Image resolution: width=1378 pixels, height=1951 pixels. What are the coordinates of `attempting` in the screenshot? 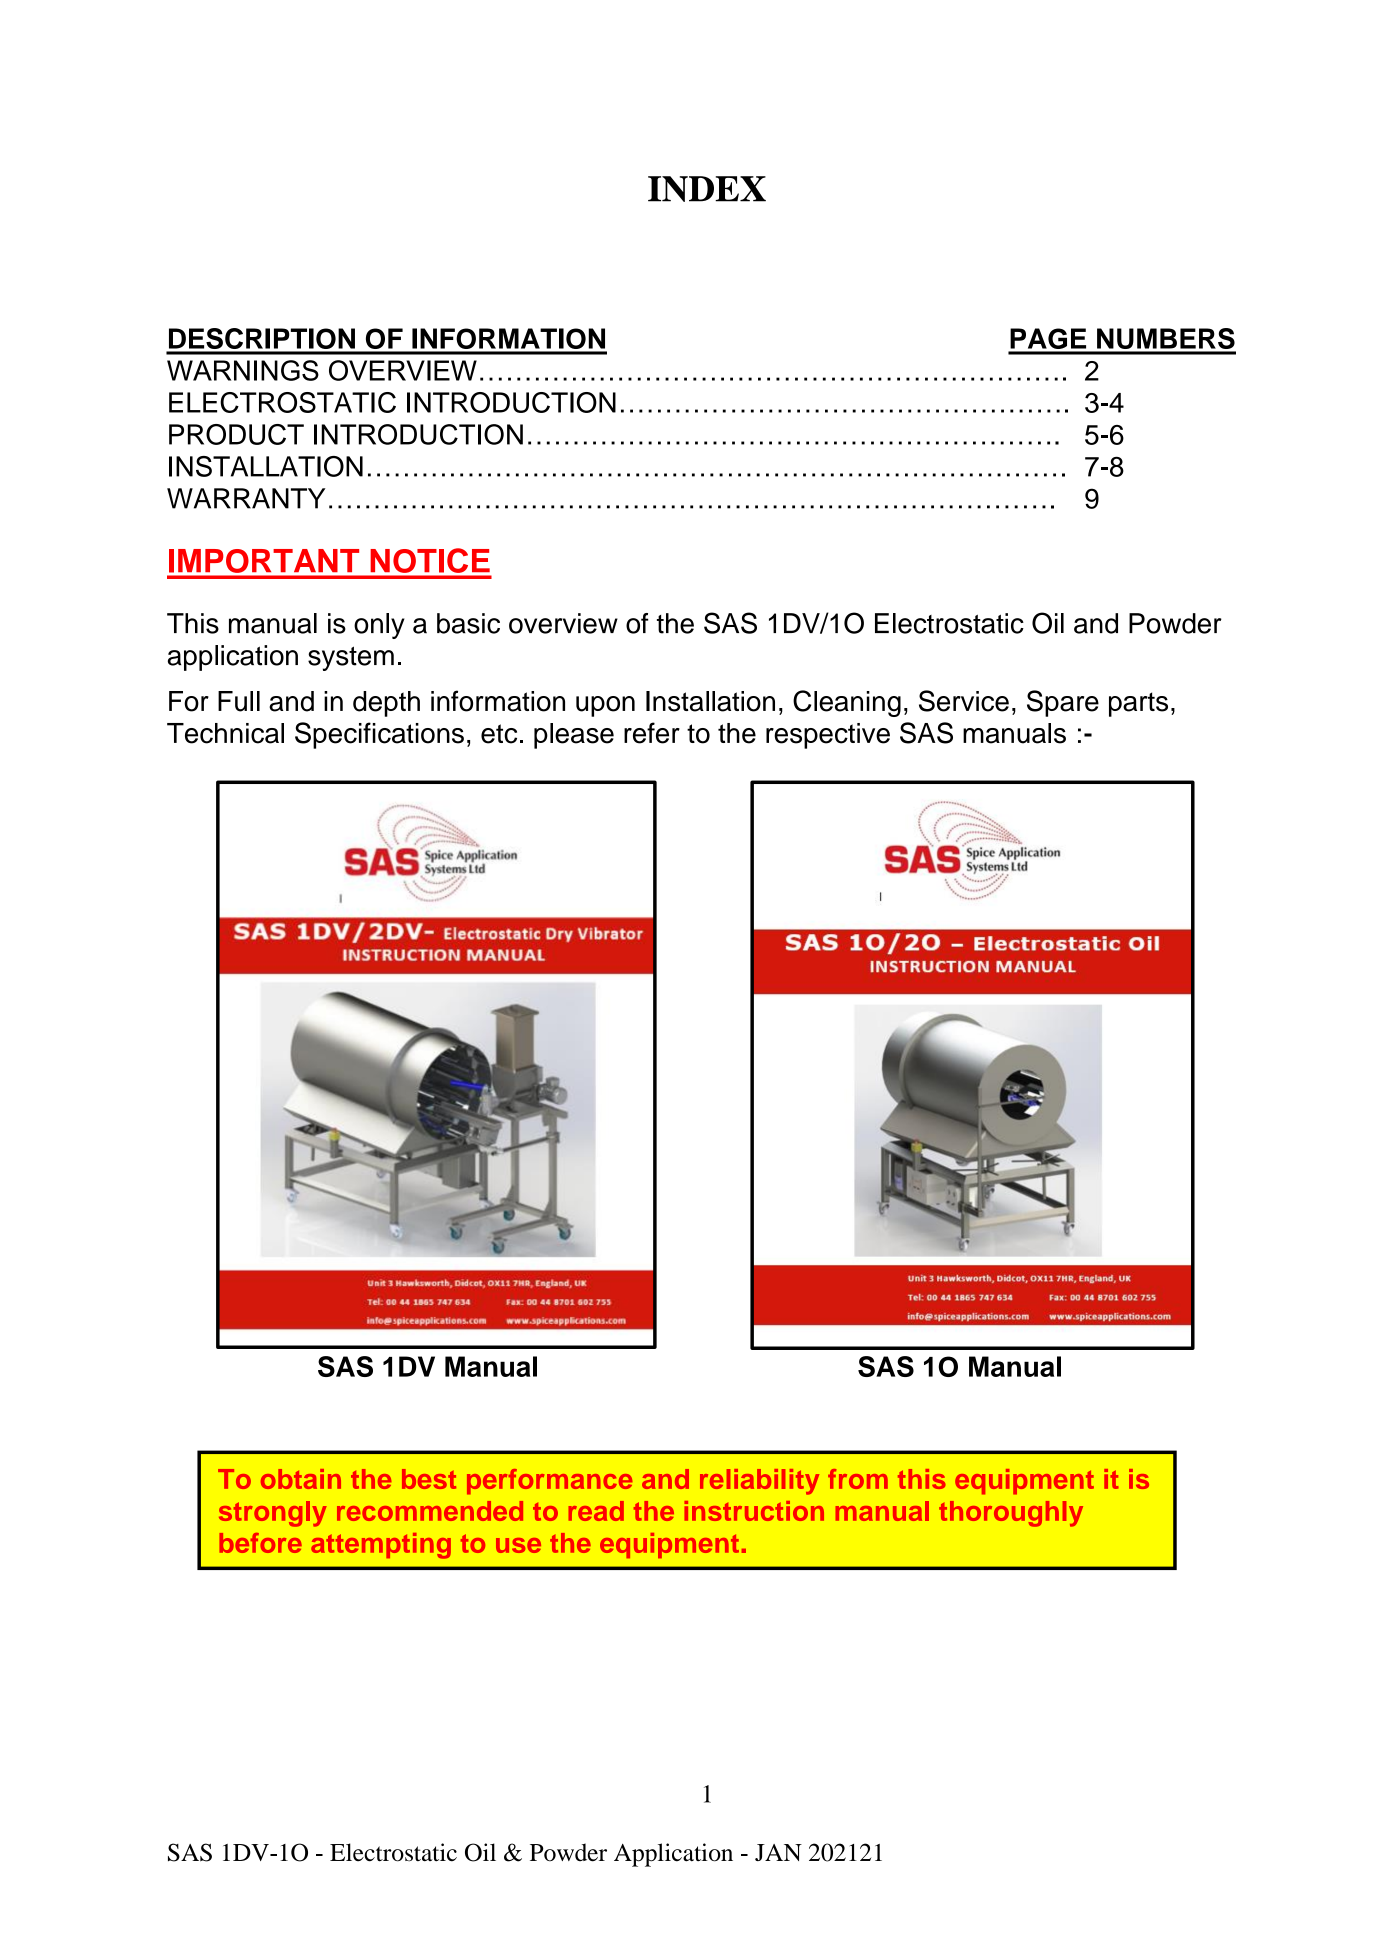 It's located at (381, 1546).
